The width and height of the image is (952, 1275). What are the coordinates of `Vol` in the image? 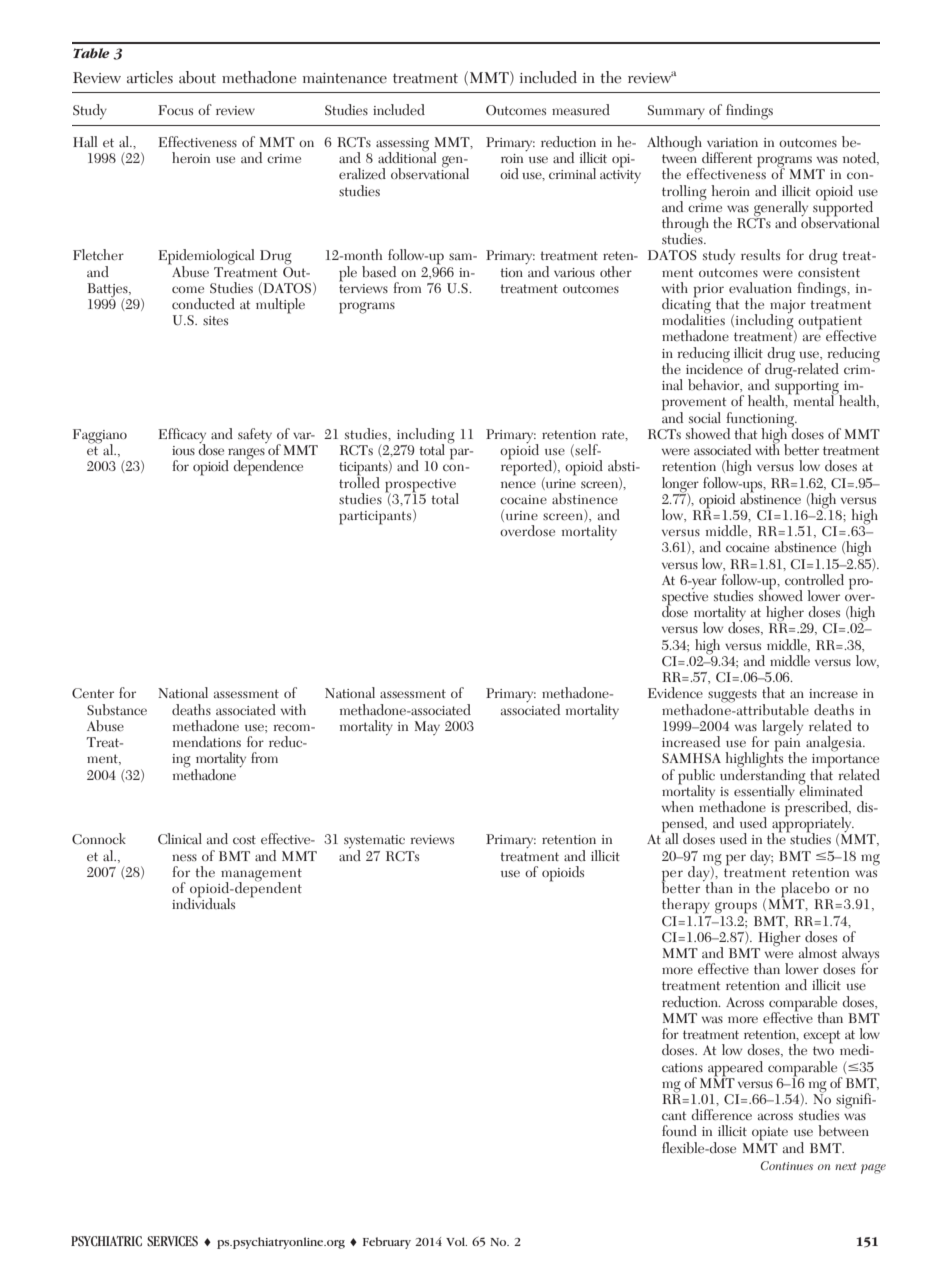 It's located at (456, 1241).
